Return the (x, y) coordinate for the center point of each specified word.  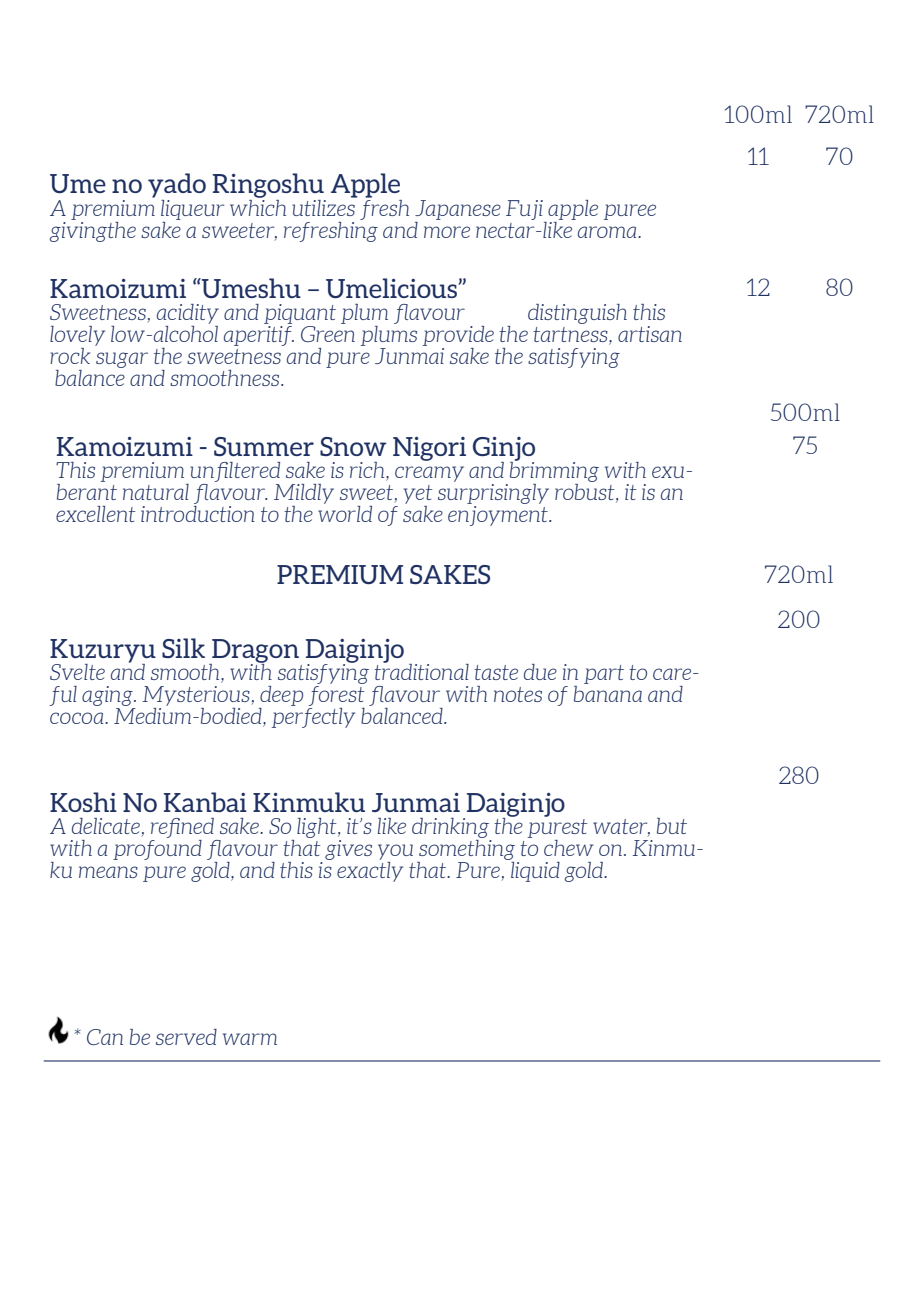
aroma (608, 232)
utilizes (324, 206)
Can (105, 1037)
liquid (535, 872)
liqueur (192, 210)
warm (250, 1039)
